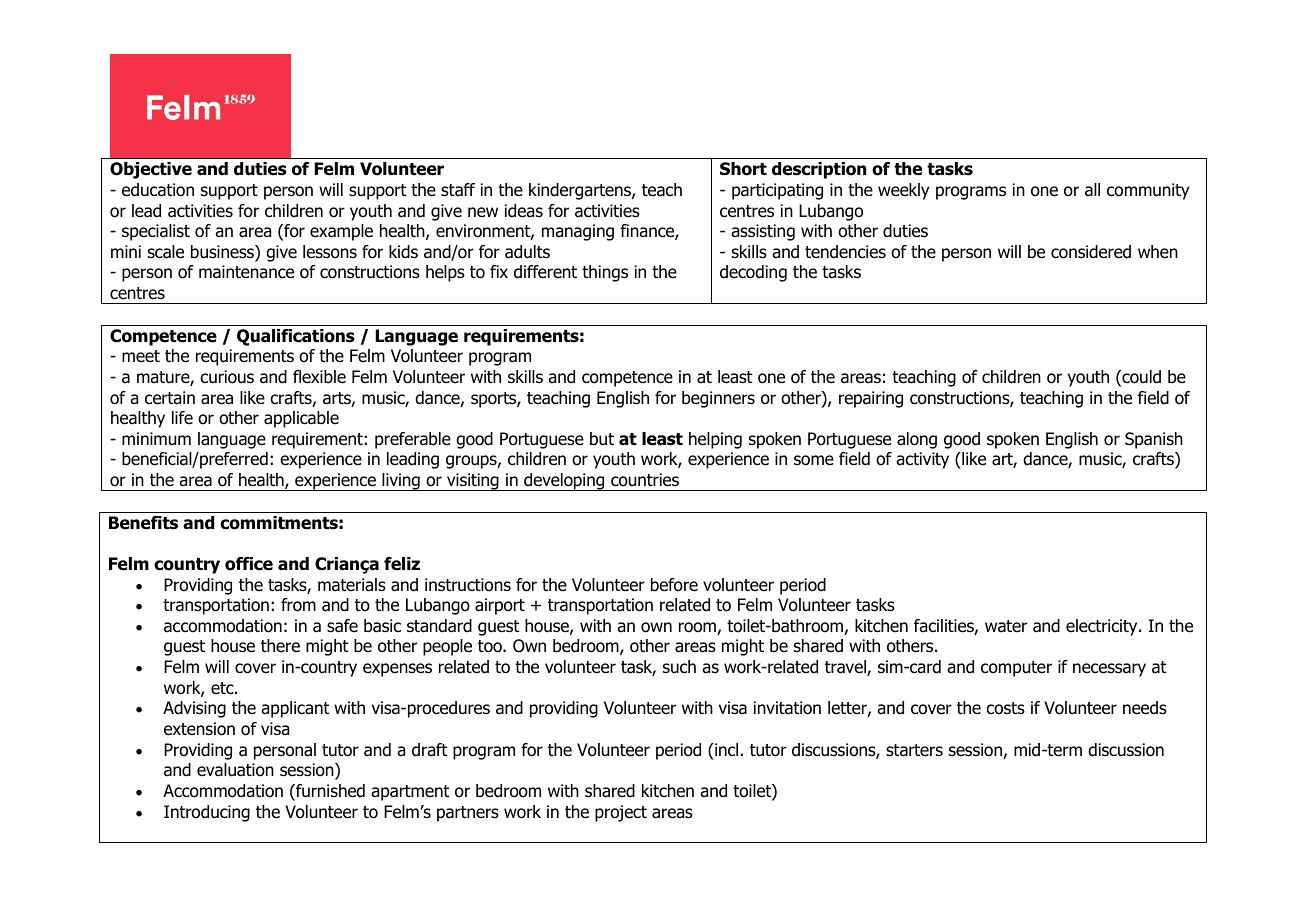  Describe the element at coordinates (914, 750) in the document. I see `starters` at that location.
